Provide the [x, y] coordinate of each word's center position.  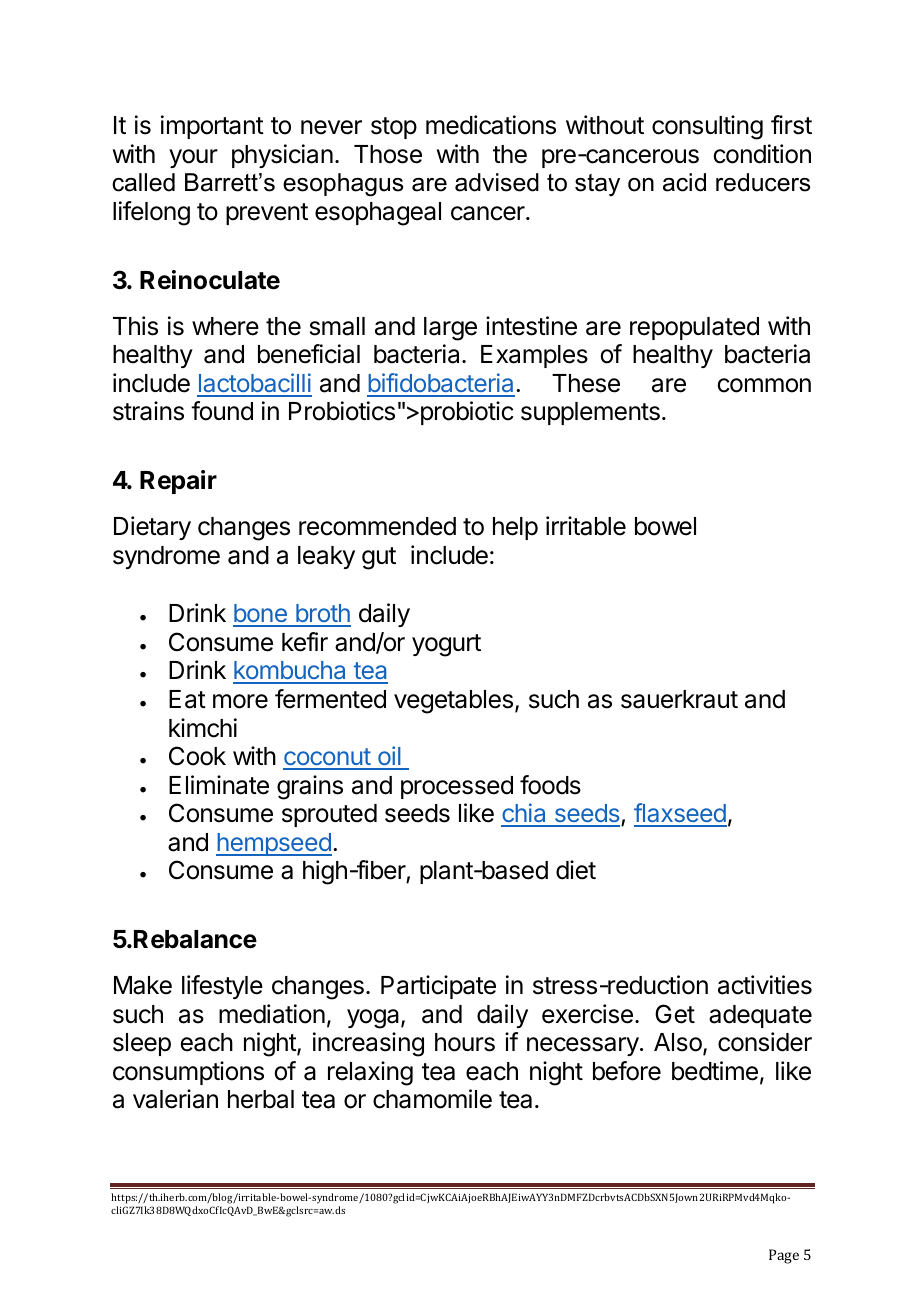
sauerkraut [679, 699]
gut [379, 558]
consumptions [188, 1073]
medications [491, 125]
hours [465, 1042]
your [193, 158]
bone [261, 615]
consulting [707, 127]
